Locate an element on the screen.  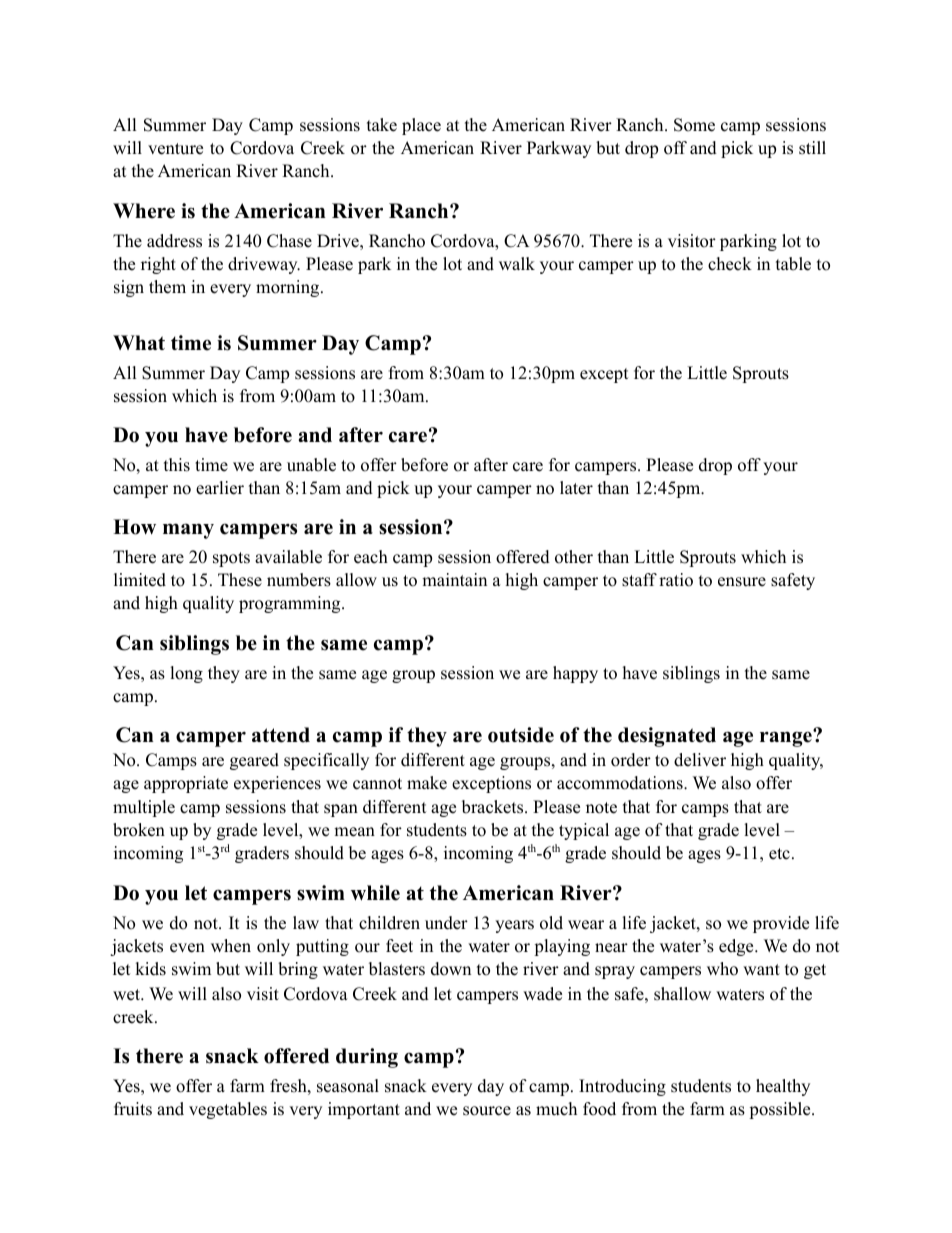
check is located at coordinates (730, 264).
